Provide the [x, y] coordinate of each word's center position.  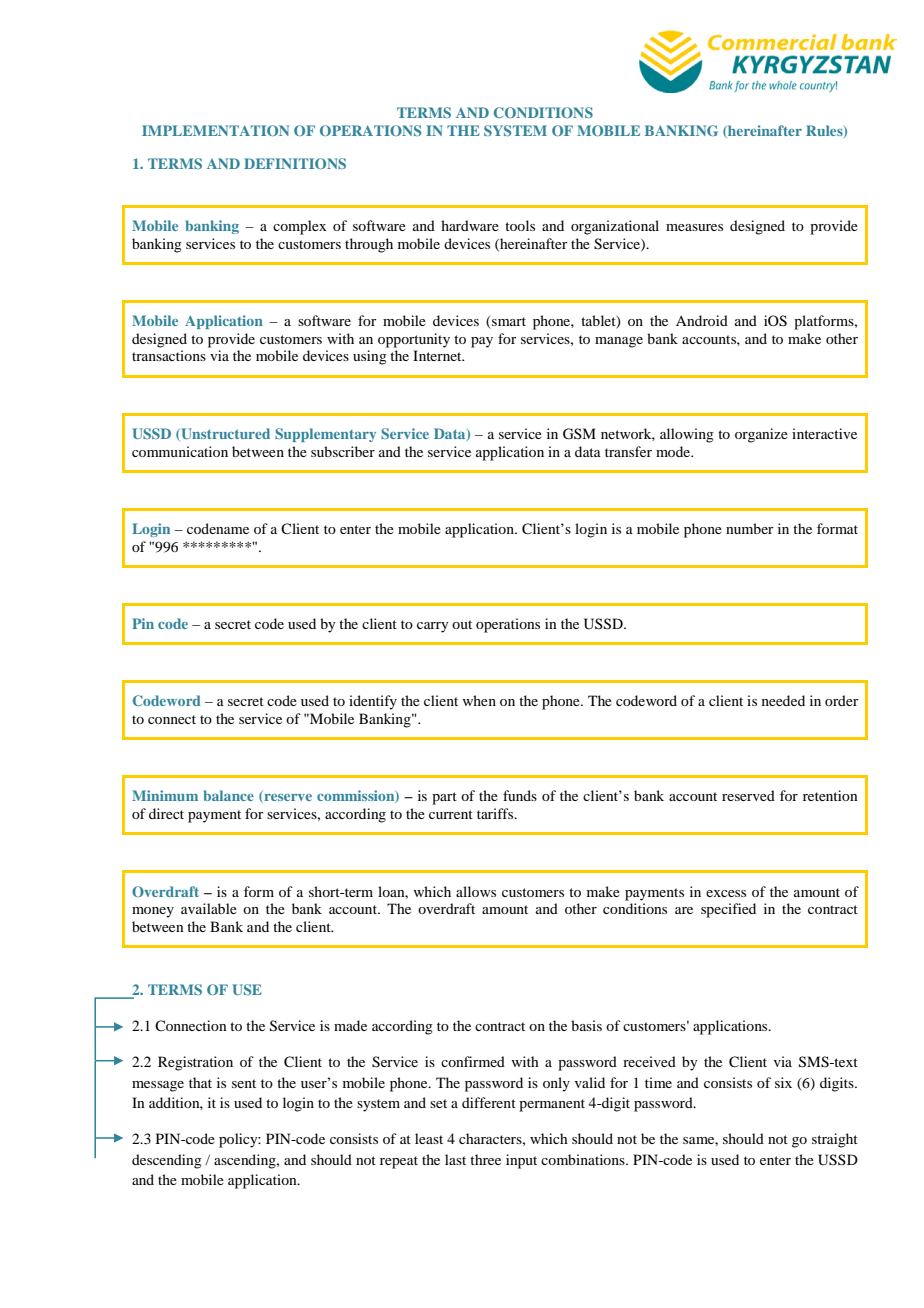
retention [830, 795]
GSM [579, 434]
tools [520, 225]
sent [244, 1083]
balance [228, 795]
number [750, 528]
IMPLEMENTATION [215, 130]
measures [694, 227]
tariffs [496, 813]
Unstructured [224, 434]
